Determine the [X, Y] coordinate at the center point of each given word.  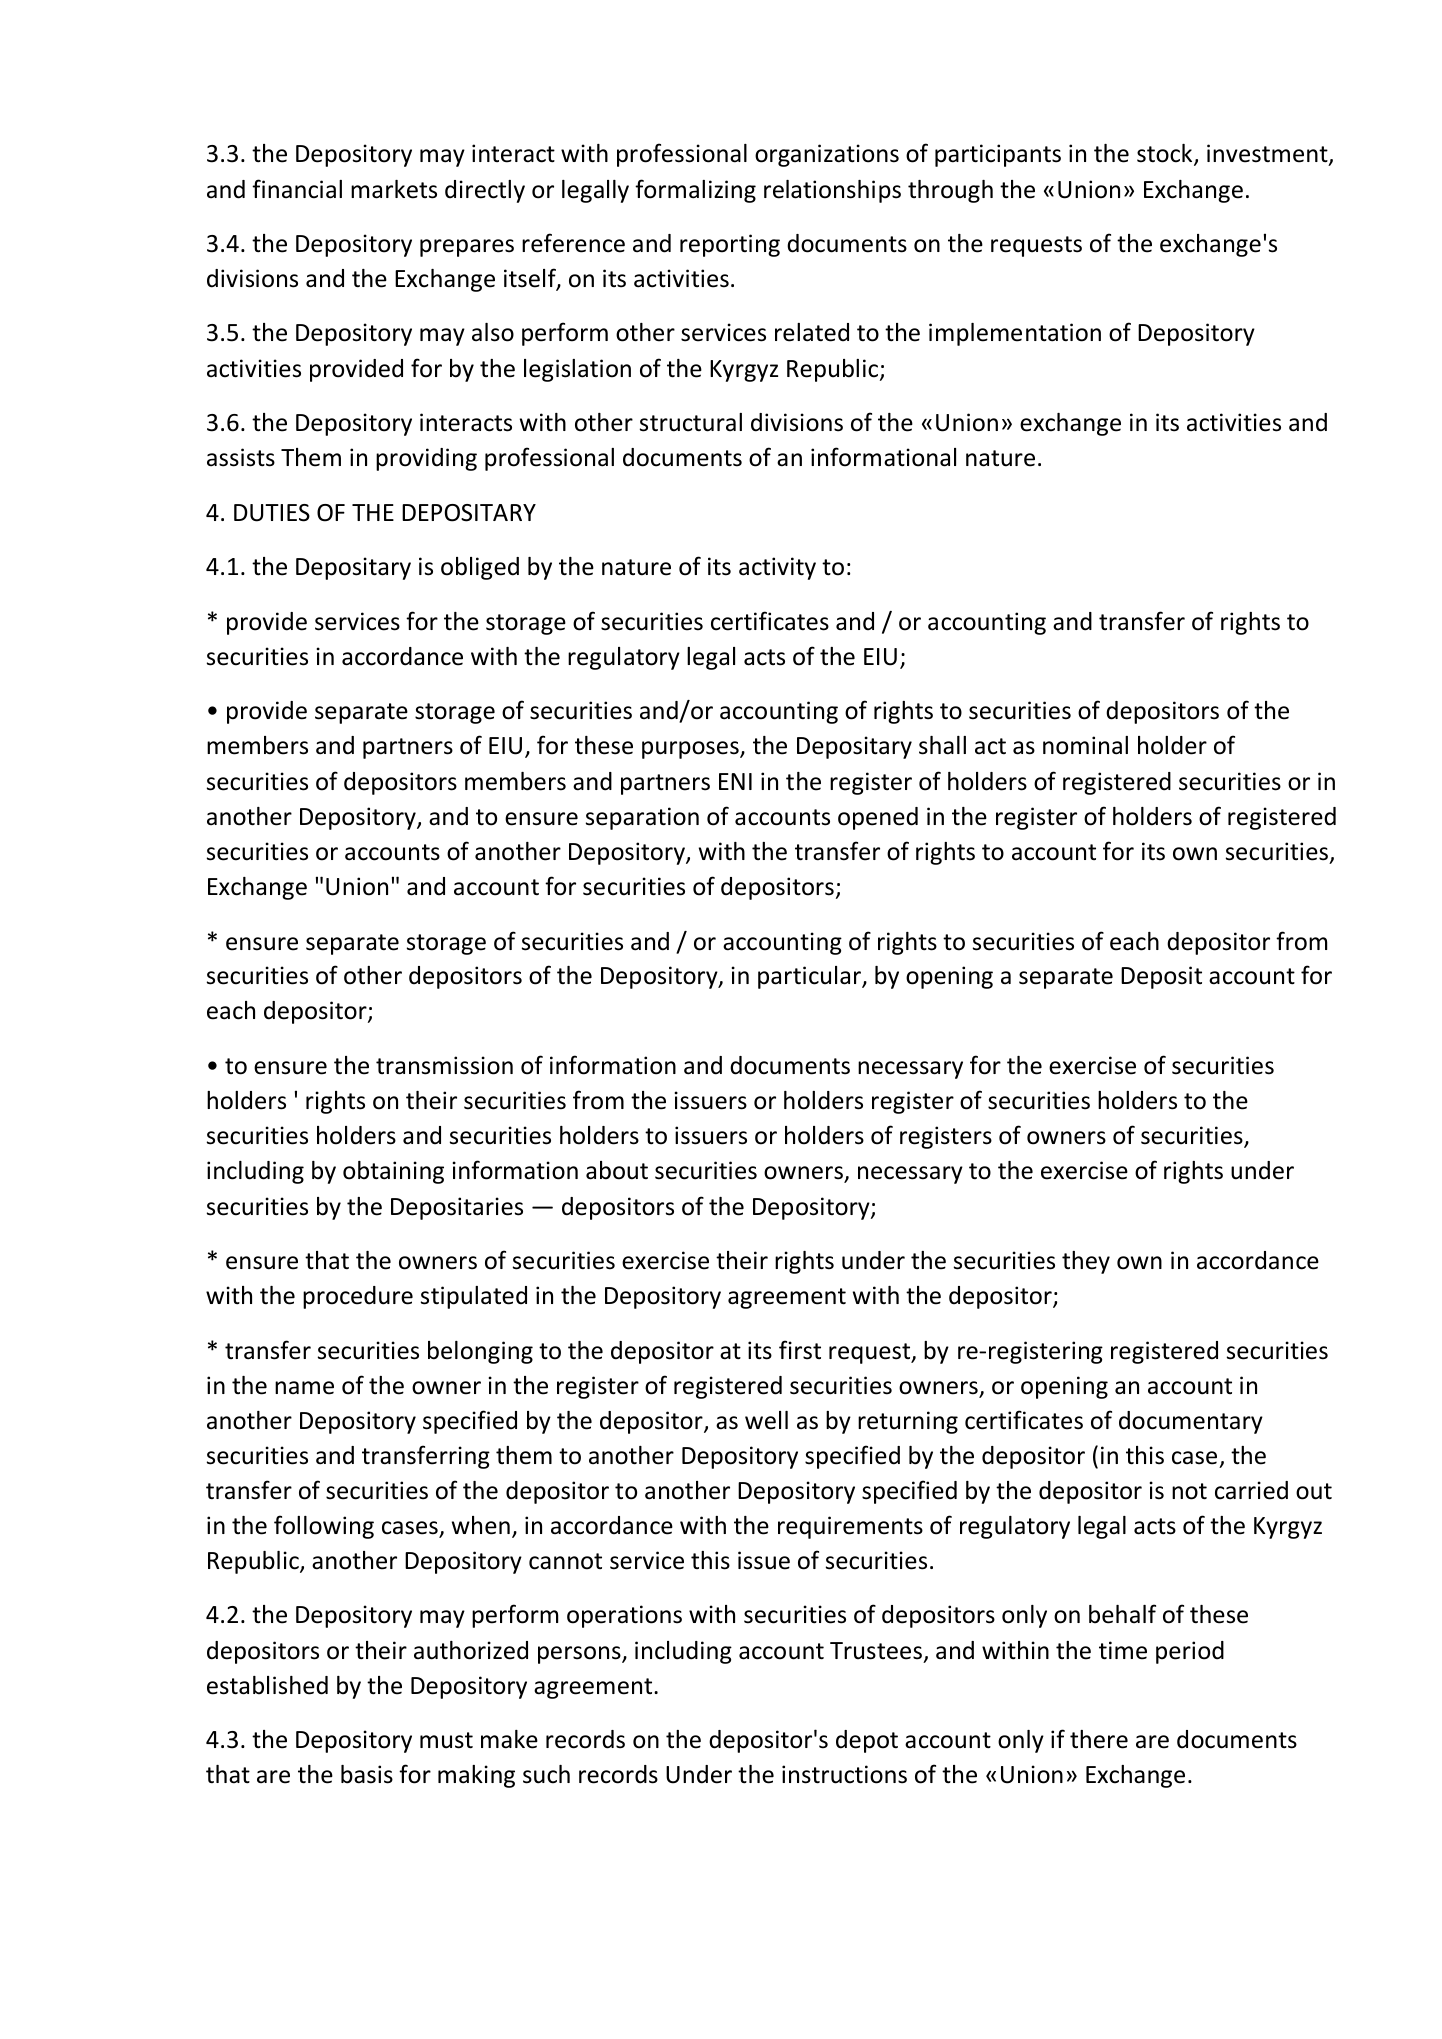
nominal [1085, 745]
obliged [480, 568]
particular [811, 977]
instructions [844, 1774]
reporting [730, 245]
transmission [444, 1065]
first [800, 1350]
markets [394, 189]
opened [878, 818]
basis [367, 1774]
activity [777, 568]
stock [1166, 154]
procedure [358, 1297]
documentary [1191, 1422]
